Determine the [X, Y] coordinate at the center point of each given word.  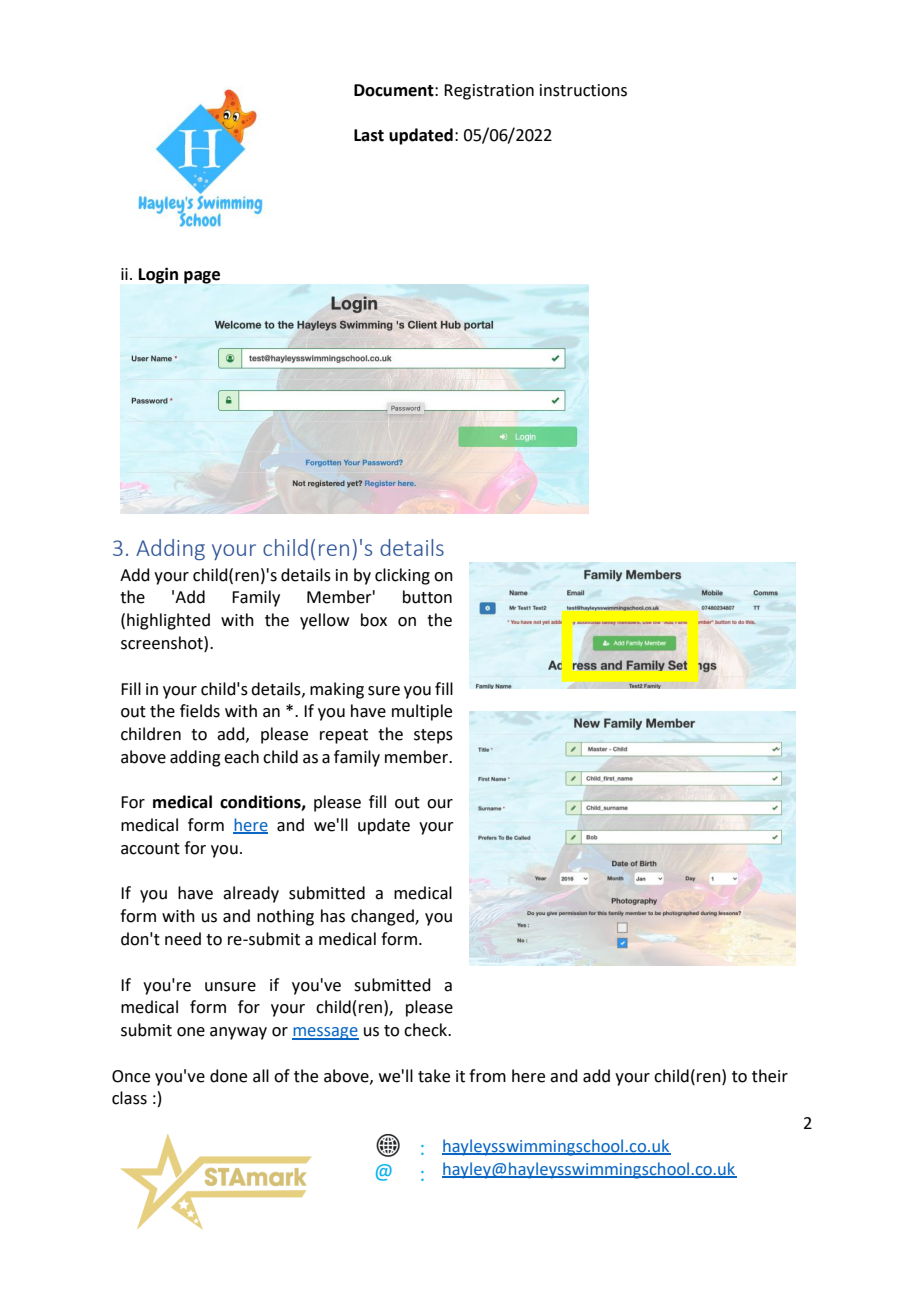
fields [200, 711]
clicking [402, 576]
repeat [344, 736]
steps [433, 736]
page [202, 277]
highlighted [168, 621]
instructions [583, 90]
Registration [489, 92]
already [251, 894]
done [228, 1076]
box [374, 620]
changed [383, 917]
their [770, 1076]
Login [158, 275]
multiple [422, 712]
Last [369, 135]
